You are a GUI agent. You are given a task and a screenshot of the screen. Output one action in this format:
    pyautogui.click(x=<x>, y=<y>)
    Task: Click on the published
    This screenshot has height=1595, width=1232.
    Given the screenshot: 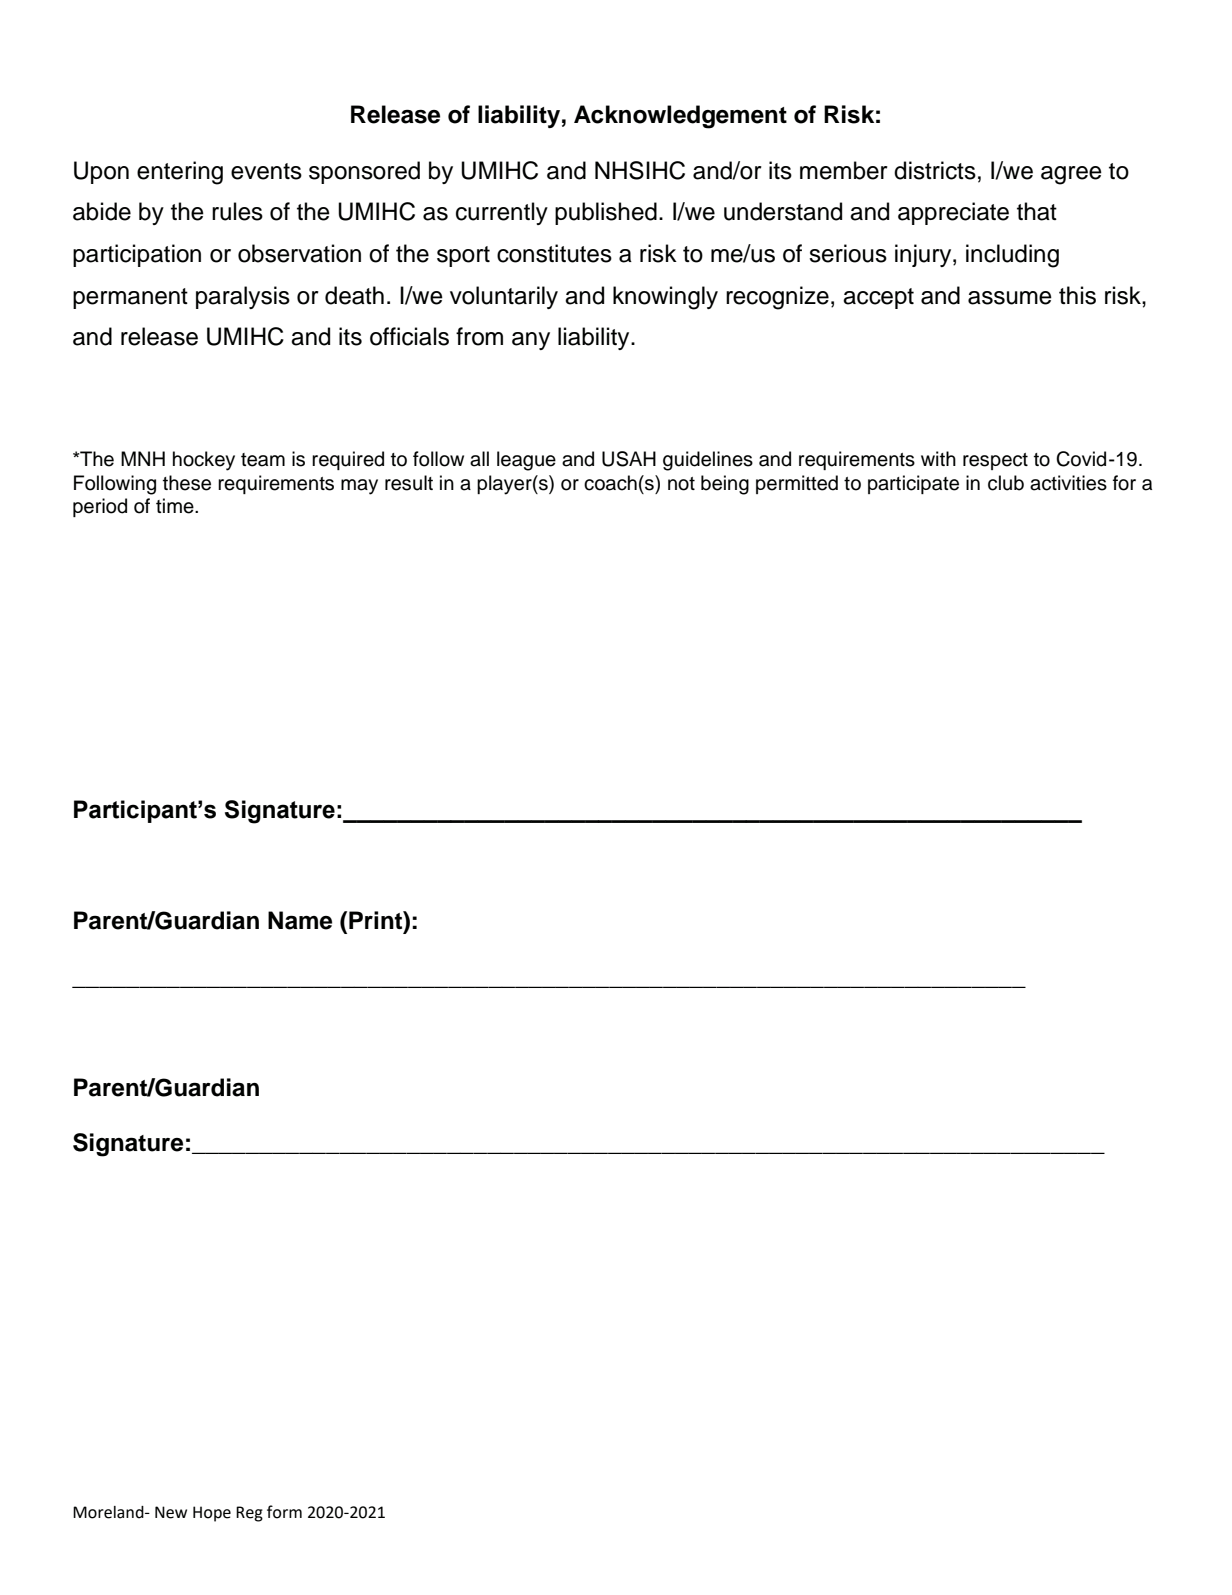 What is the action you would take?
    pyautogui.click(x=606, y=213)
